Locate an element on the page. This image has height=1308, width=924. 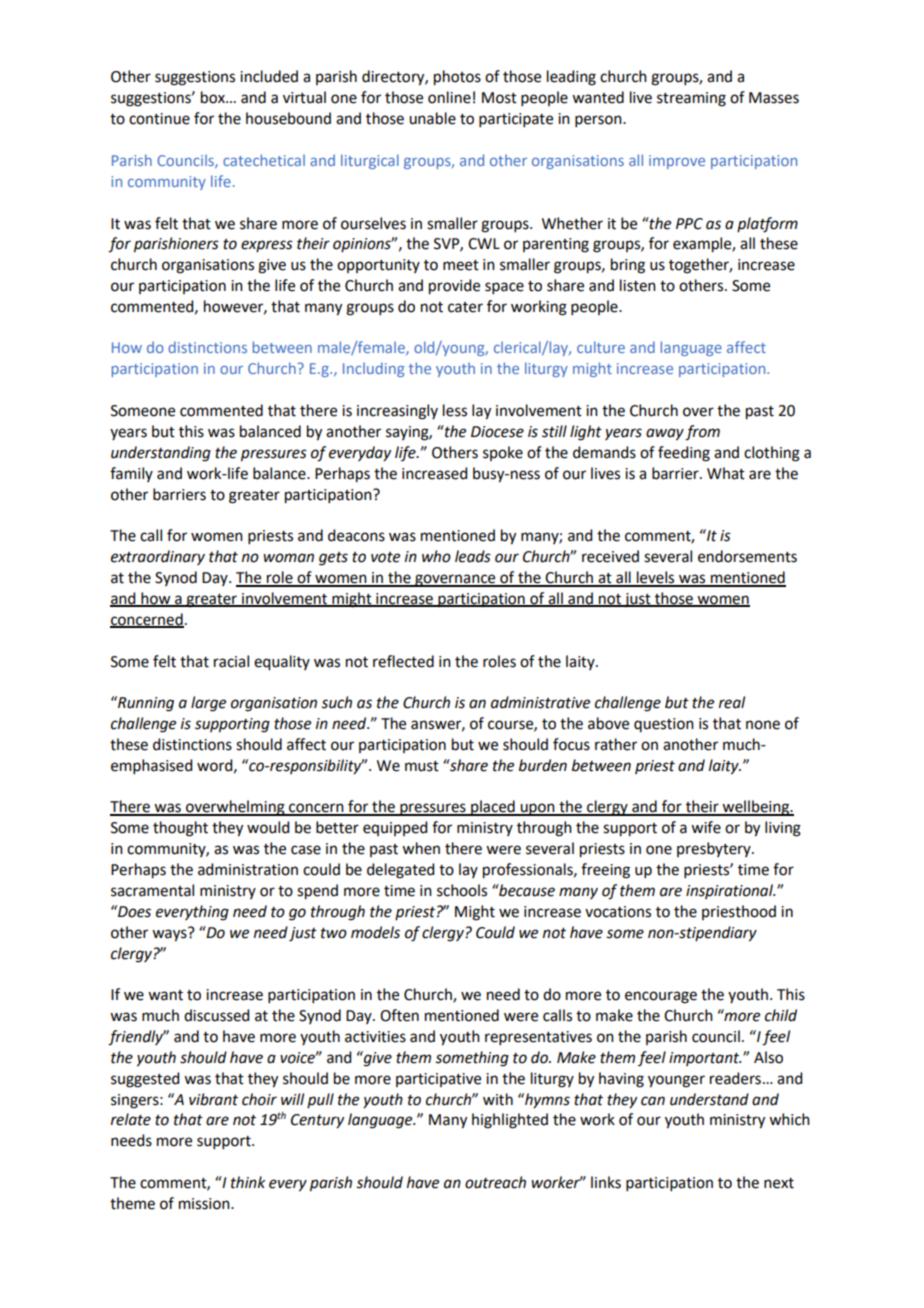
streaming is located at coordinates (691, 99).
